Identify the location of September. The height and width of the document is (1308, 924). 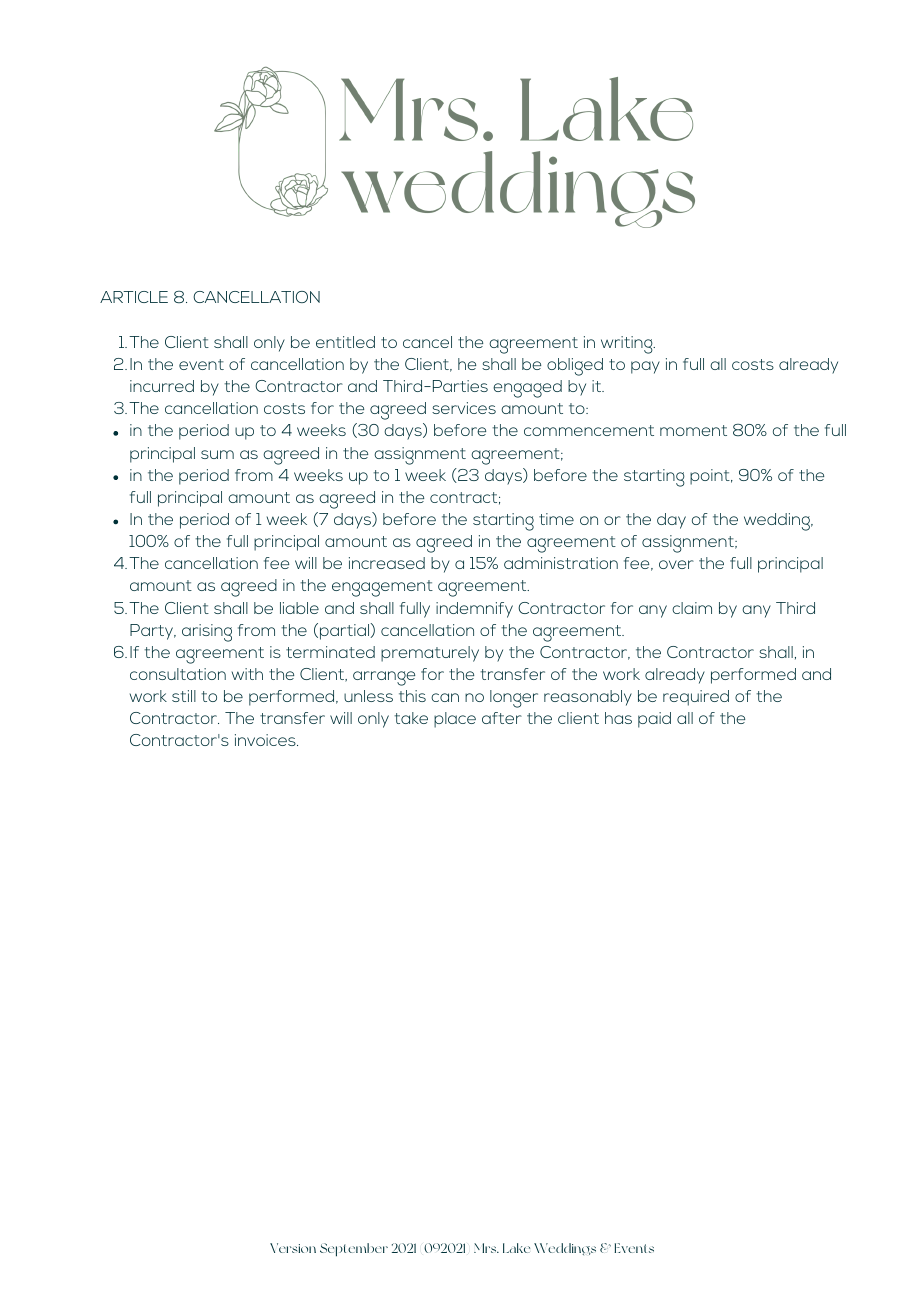
(354, 1250).
